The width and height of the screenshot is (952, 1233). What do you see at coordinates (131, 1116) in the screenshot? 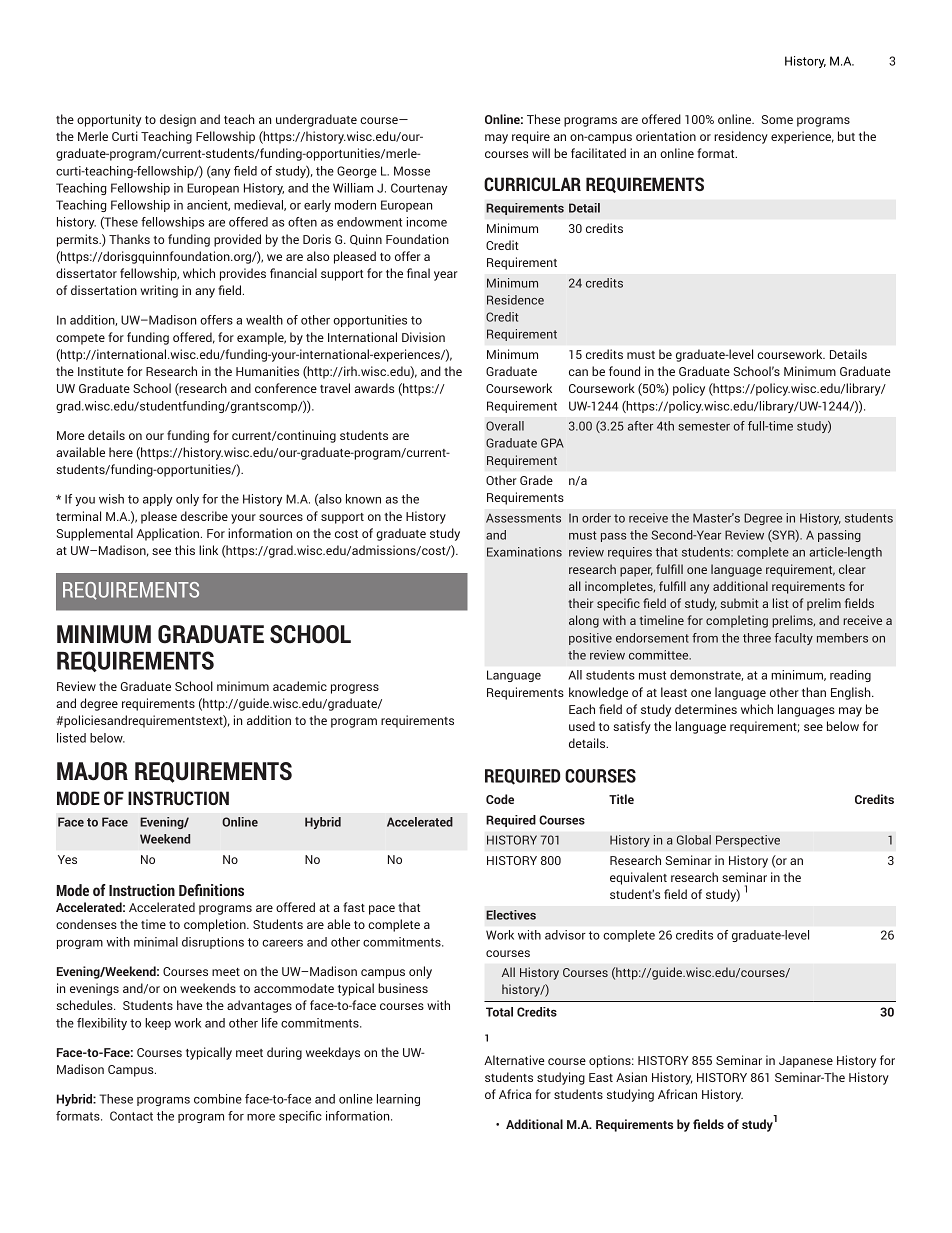
I see `Contact` at bounding box center [131, 1116].
